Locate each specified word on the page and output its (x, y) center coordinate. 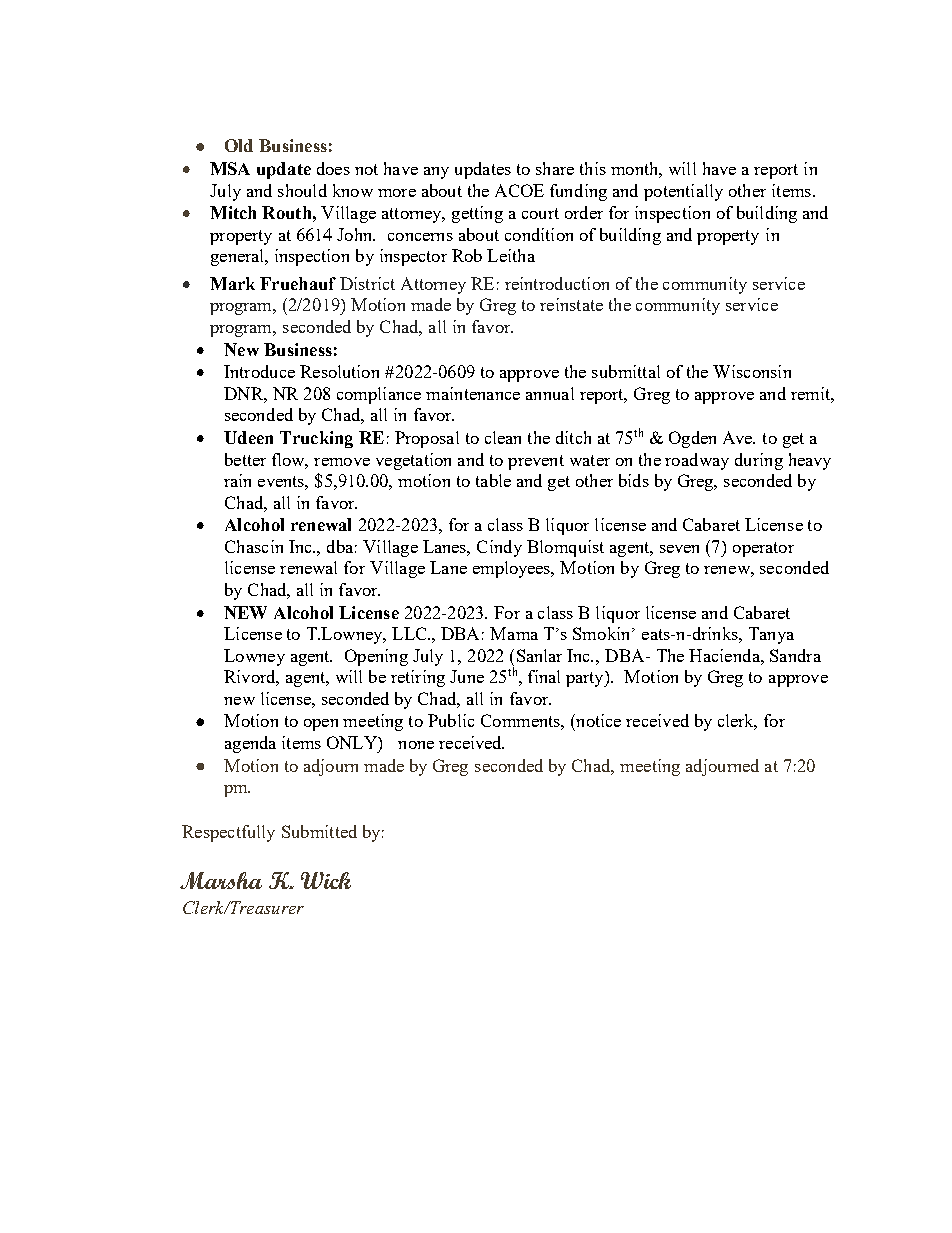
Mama (514, 633)
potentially (683, 192)
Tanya (771, 635)
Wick (326, 880)
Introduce (259, 371)
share (555, 168)
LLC (410, 633)
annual (550, 393)
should (302, 190)
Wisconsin (752, 371)
